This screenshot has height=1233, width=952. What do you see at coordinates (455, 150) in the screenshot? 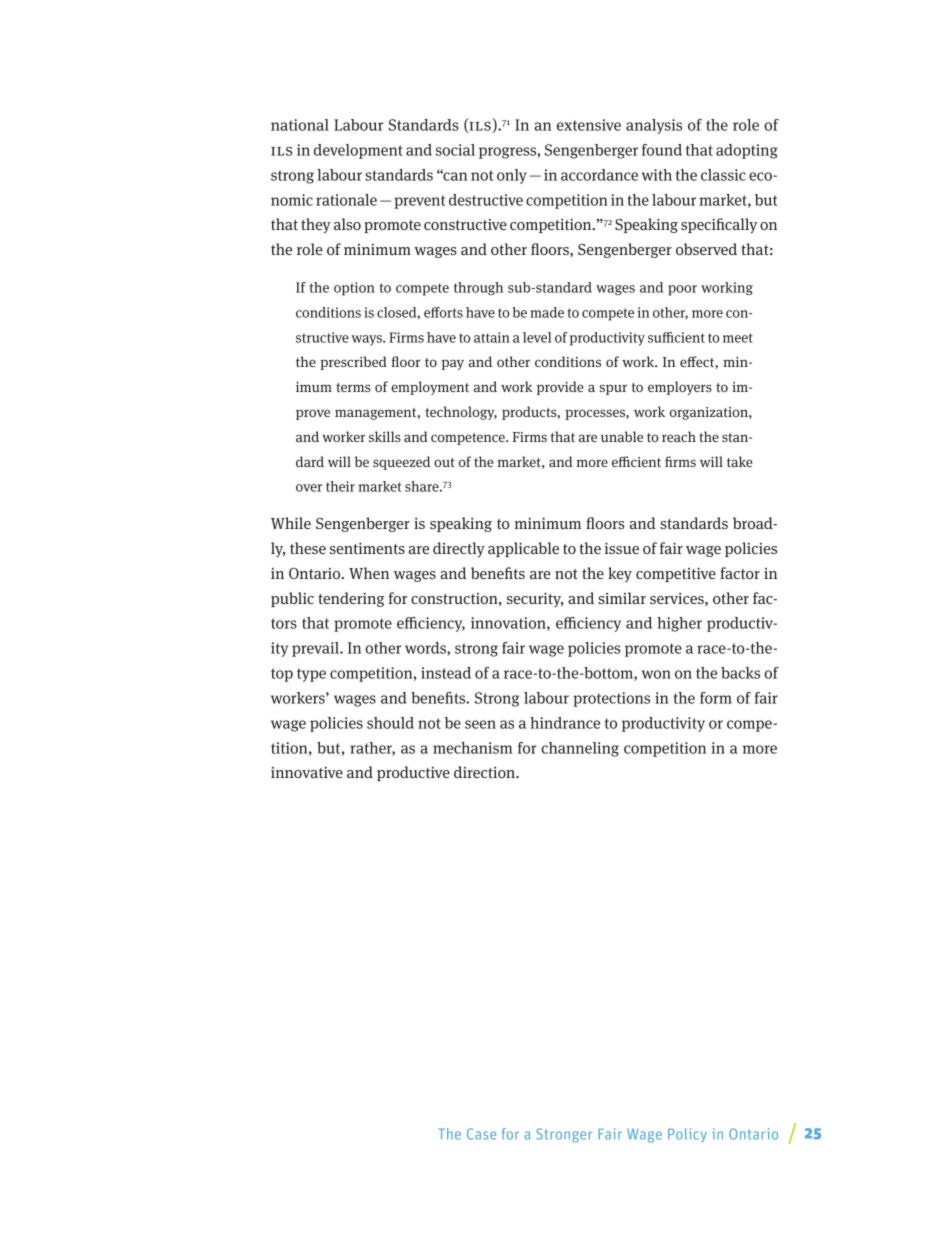
I see `social` at bounding box center [455, 150].
